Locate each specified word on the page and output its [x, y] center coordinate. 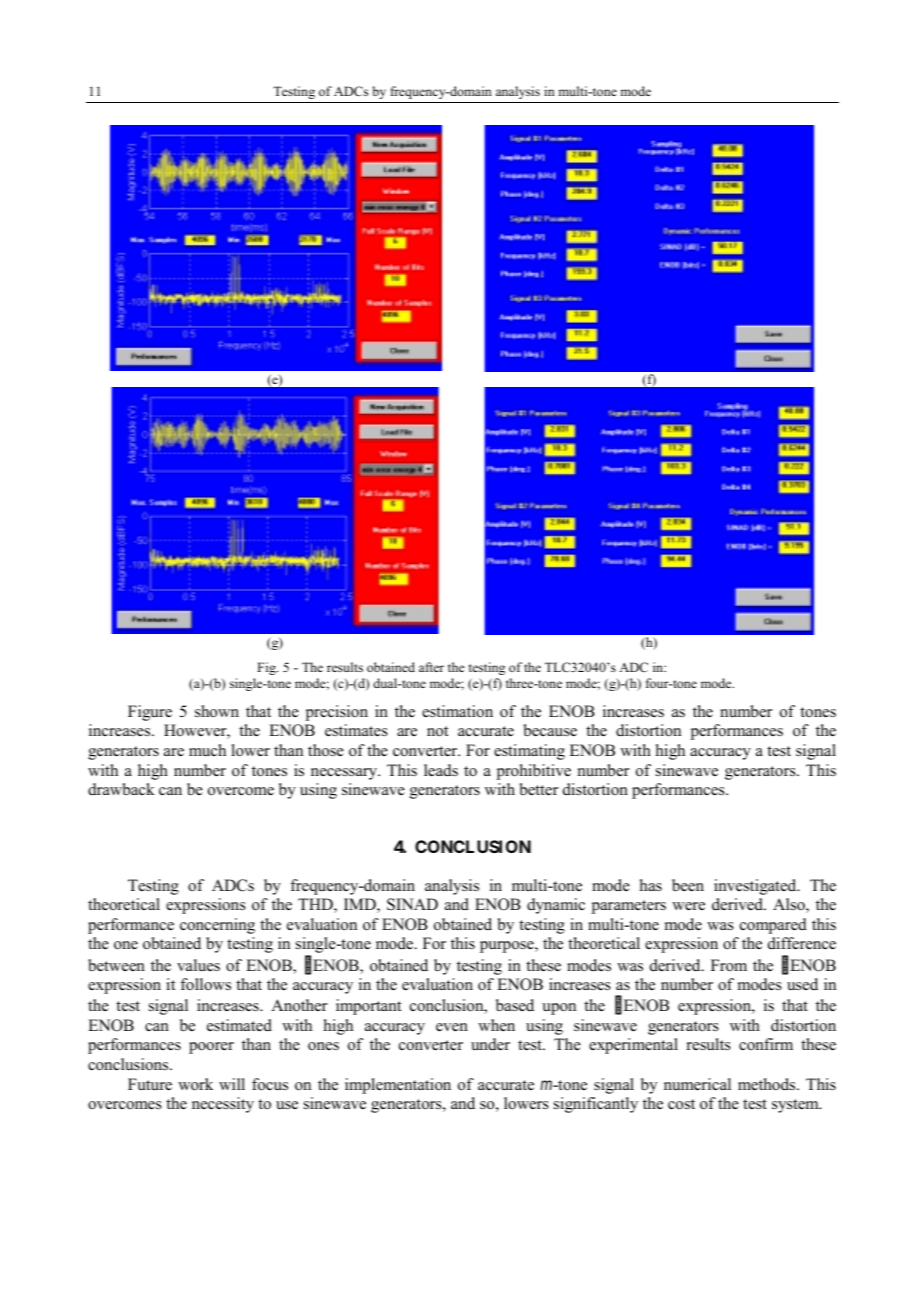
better [539, 789]
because [550, 730]
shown [217, 711]
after [431, 667]
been [688, 885]
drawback [121, 789]
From [729, 965]
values [198, 965]
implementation [398, 1086]
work [195, 1084]
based [515, 1005]
